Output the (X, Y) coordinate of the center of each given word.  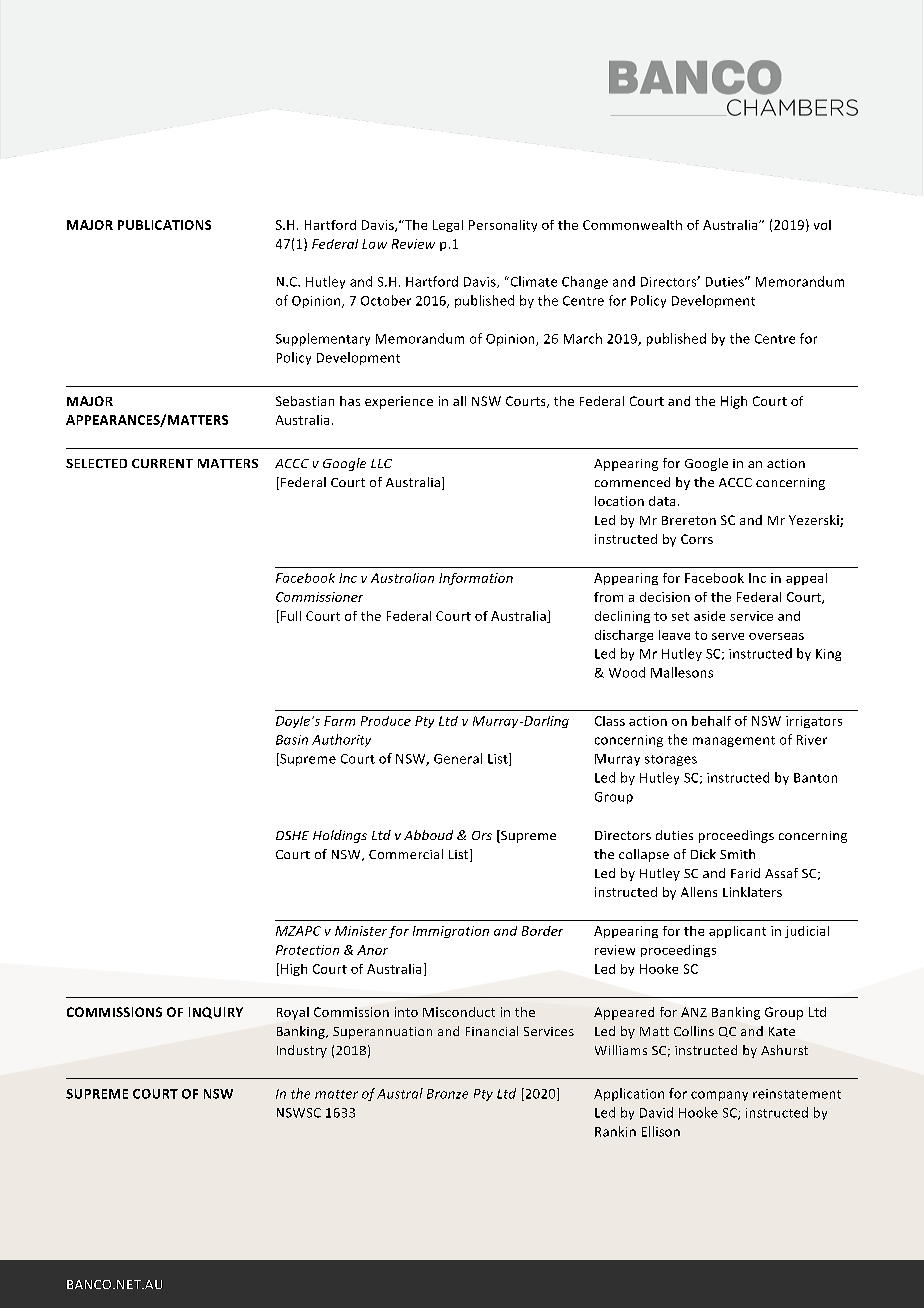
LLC (381, 463)
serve (728, 636)
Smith (737, 854)
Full (291, 616)
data (662, 501)
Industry (302, 1051)
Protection (307, 950)
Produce (386, 721)
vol (822, 225)
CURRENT (162, 463)
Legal (448, 226)
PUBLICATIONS (164, 225)
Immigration (451, 932)
